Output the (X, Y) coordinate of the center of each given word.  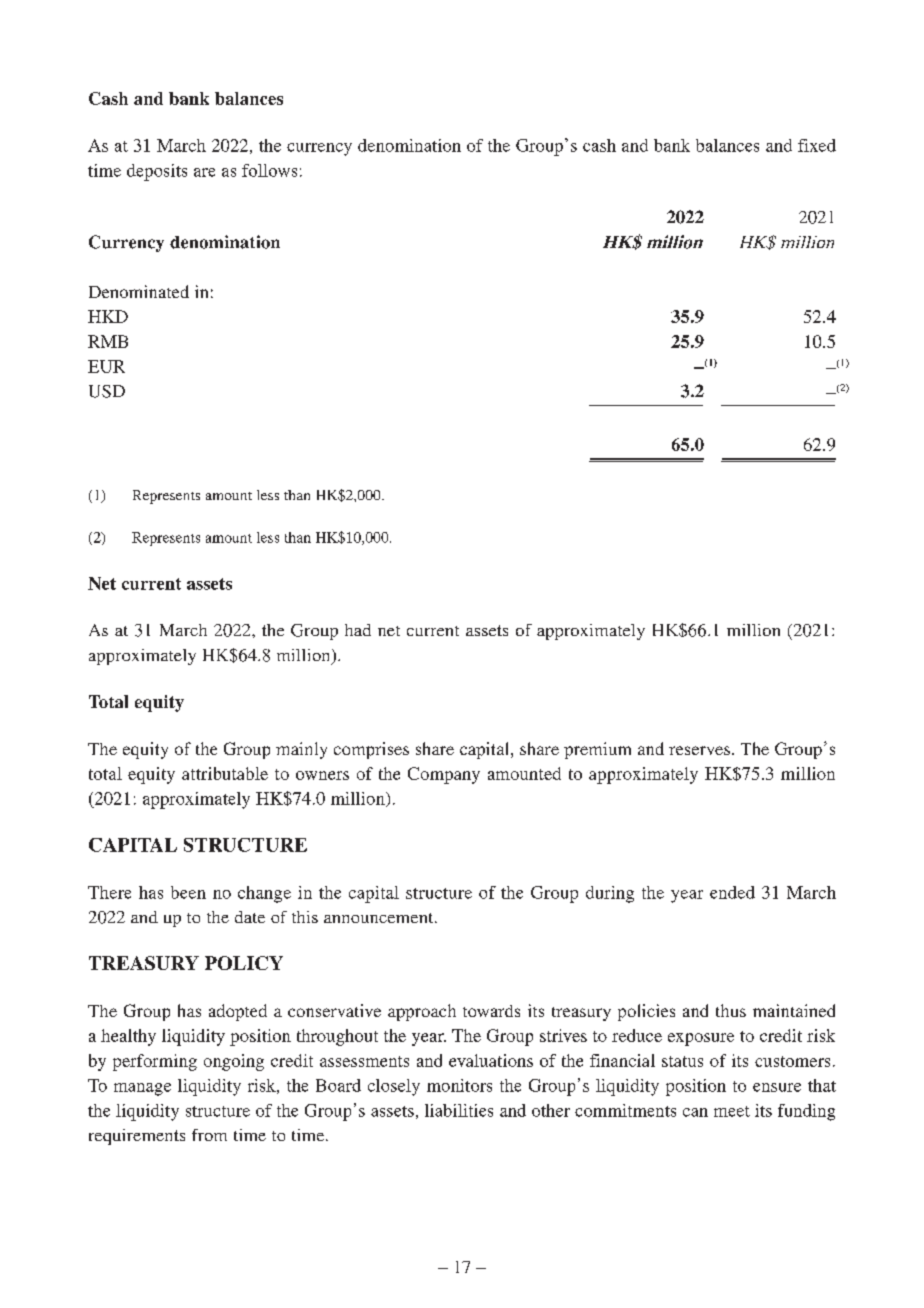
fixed (817, 145)
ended (732, 892)
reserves (699, 750)
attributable (225, 773)
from (209, 1135)
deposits (157, 172)
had (358, 630)
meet (732, 1111)
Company (444, 775)
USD (107, 391)
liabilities (459, 1110)
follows (269, 170)
